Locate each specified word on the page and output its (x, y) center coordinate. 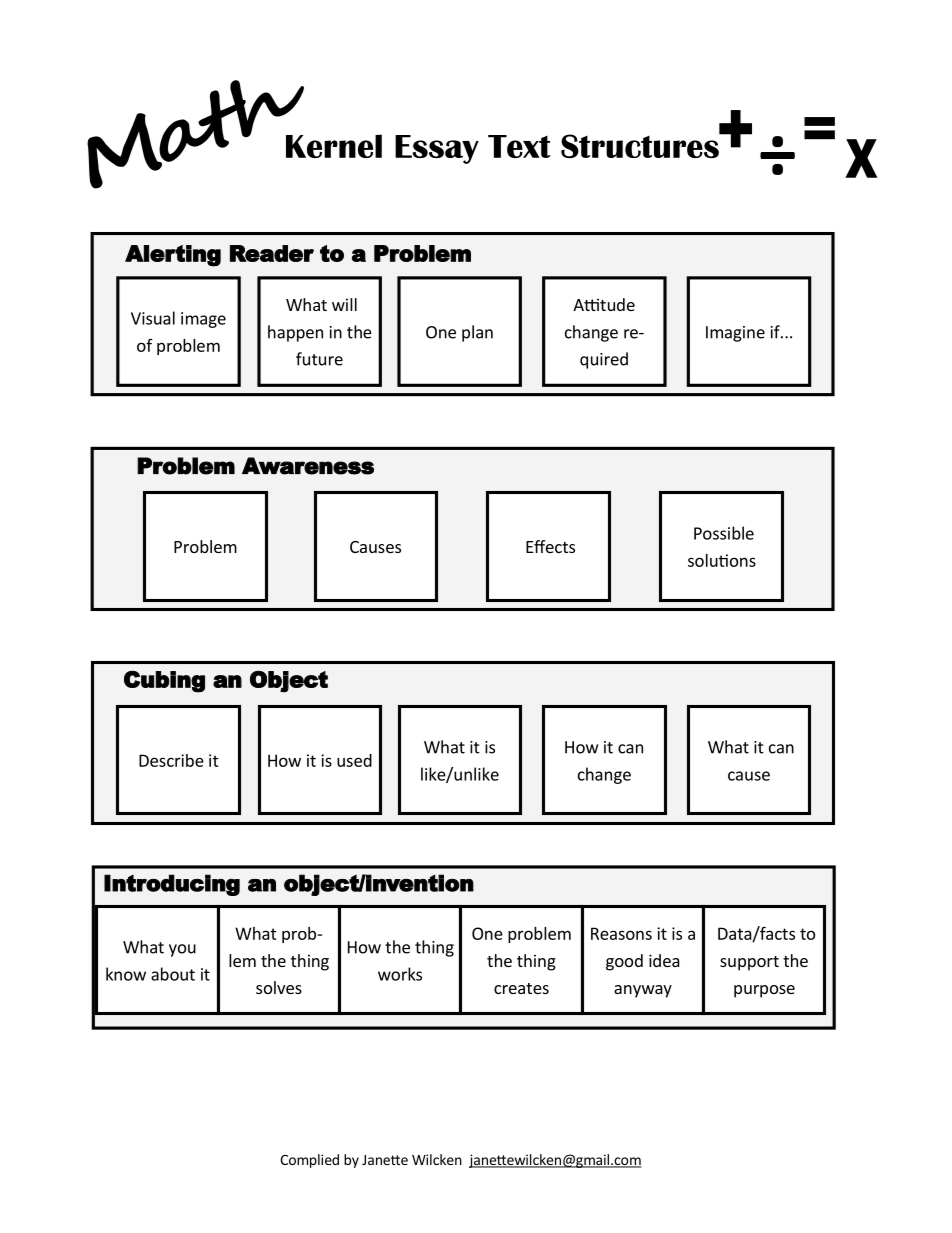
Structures (641, 145)
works (400, 974)
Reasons (621, 933)
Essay (437, 149)
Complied (309, 1161)
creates (521, 988)
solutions (722, 560)
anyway (643, 991)
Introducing (172, 885)
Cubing (164, 682)
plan (477, 333)
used (354, 760)
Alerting (173, 256)
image (203, 320)
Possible (724, 533)
